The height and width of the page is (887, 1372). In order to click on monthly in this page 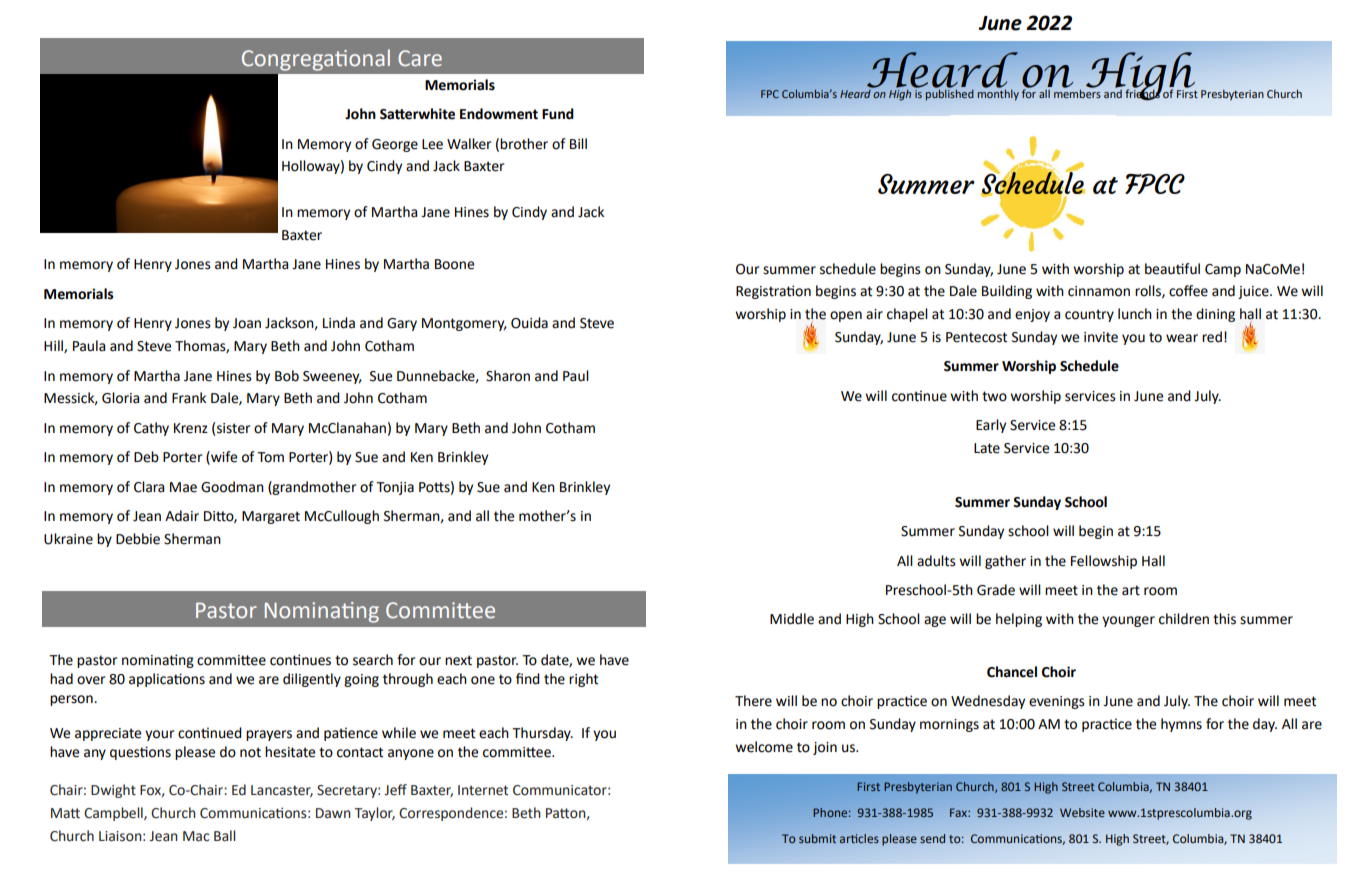, I will do `click(998, 94)`.
